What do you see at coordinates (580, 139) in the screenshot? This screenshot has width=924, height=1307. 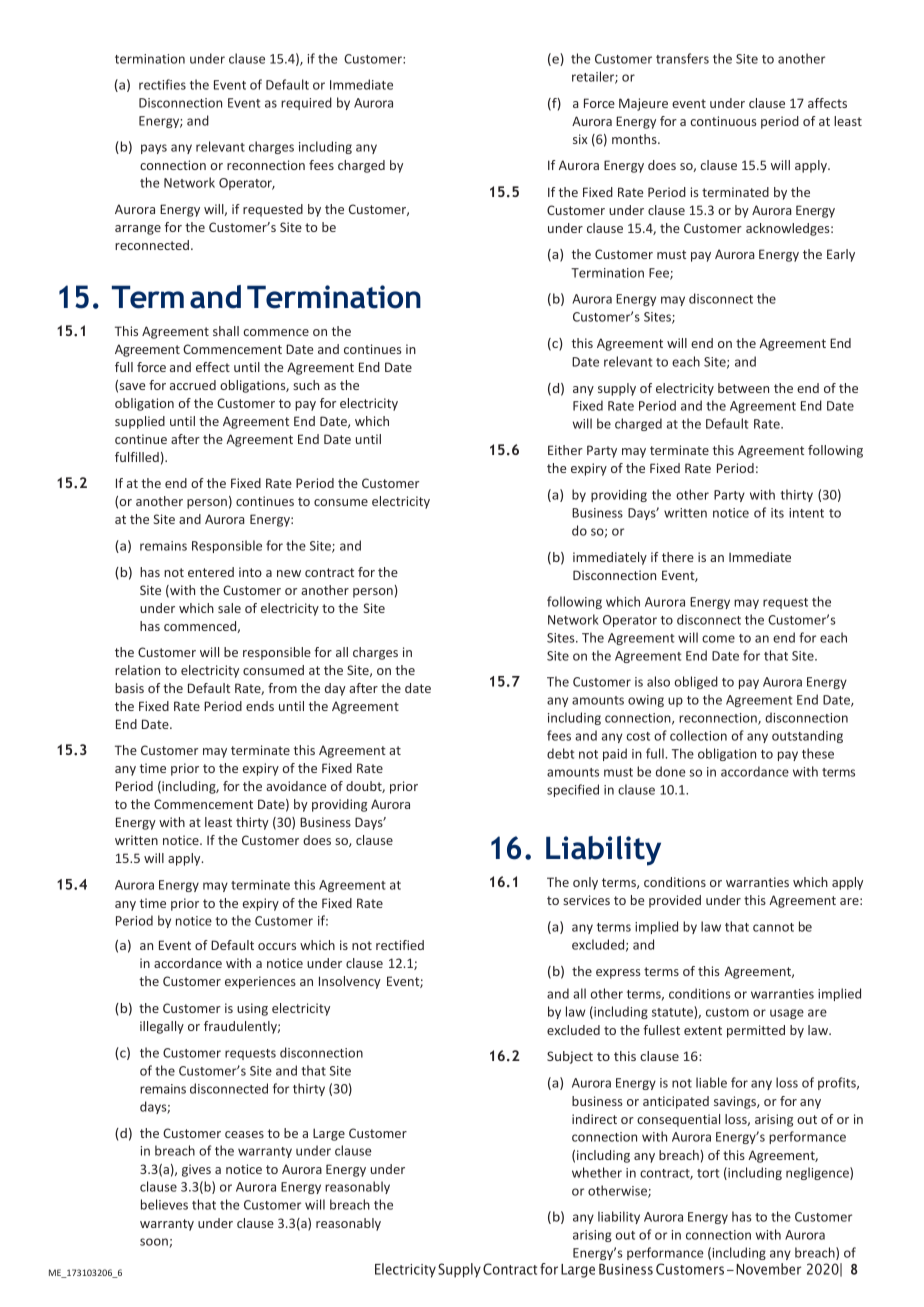 I see `six` at bounding box center [580, 139].
